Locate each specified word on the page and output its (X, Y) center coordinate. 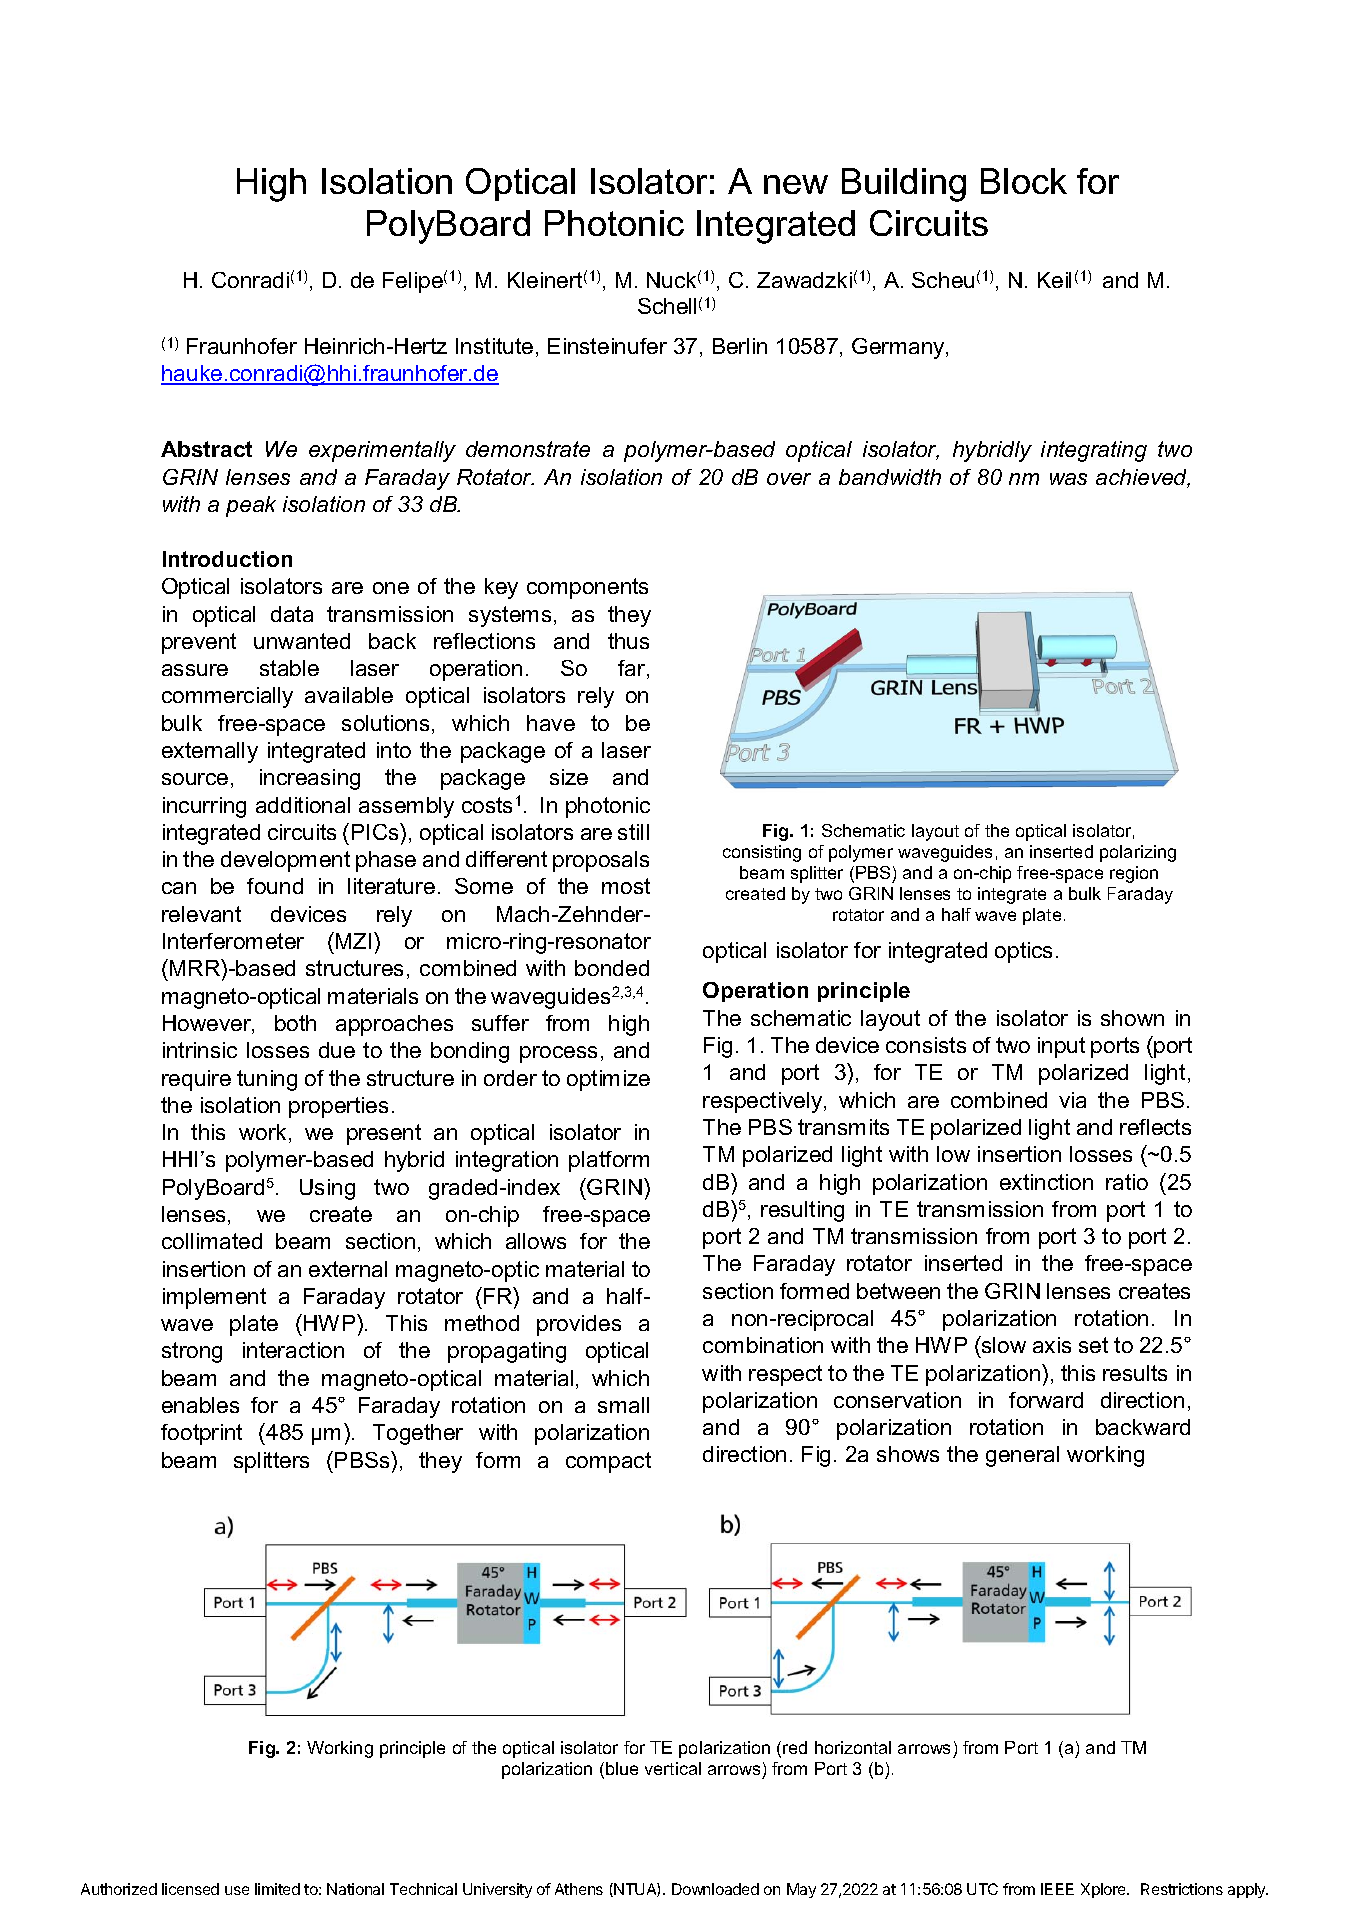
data (292, 614)
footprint (201, 1434)
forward (1046, 1400)
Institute (494, 346)
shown (1132, 1018)
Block (1024, 181)
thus (628, 641)
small (623, 1405)
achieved (1143, 478)
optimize (608, 1080)
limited (277, 1889)
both (295, 1023)
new (796, 184)
